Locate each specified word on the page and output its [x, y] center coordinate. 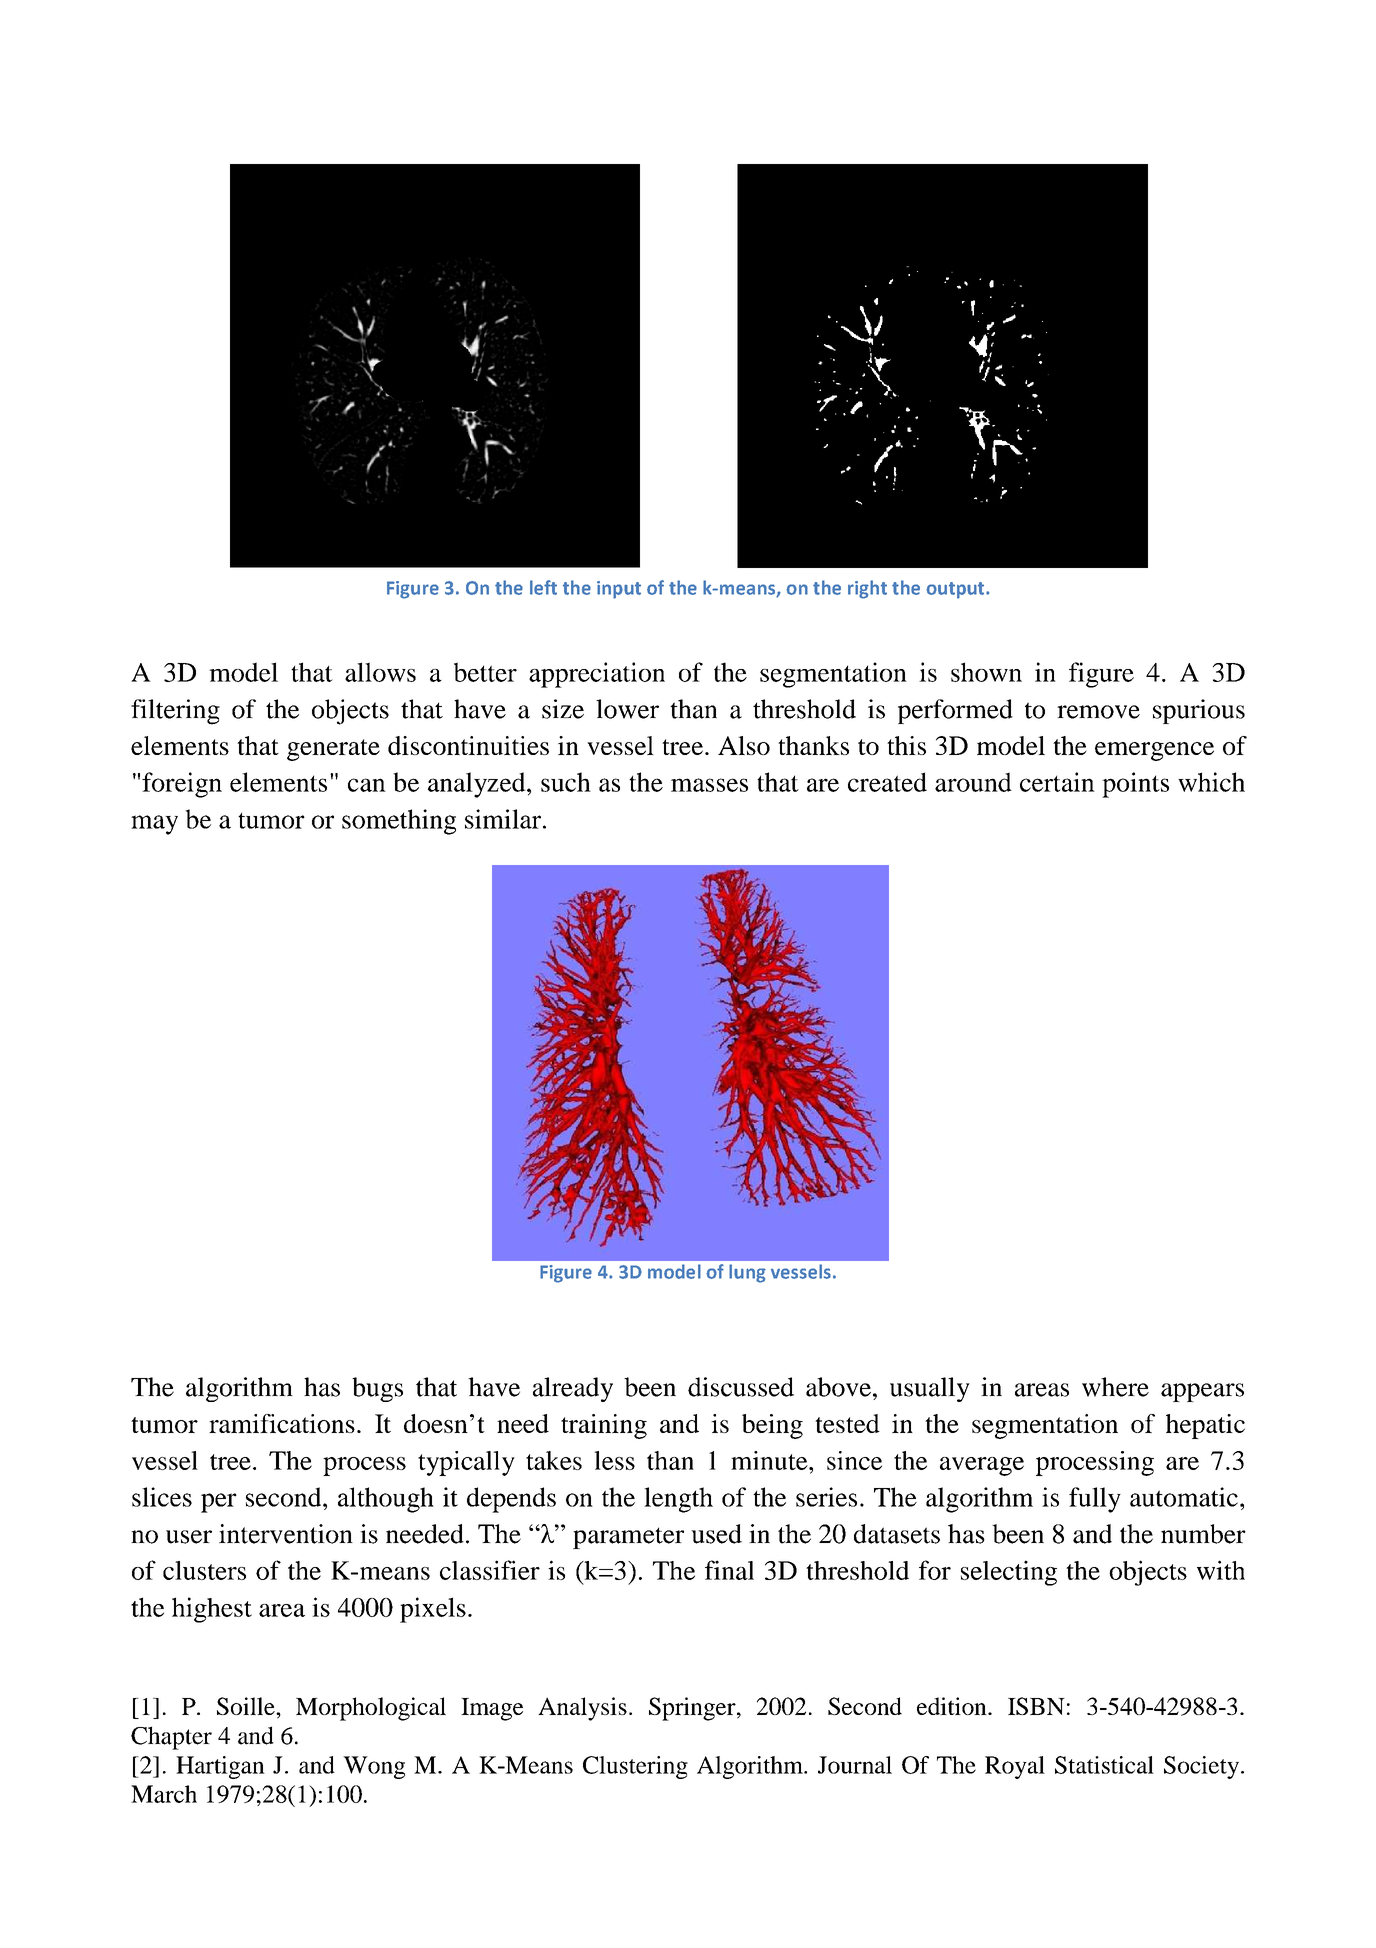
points [1135, 785]
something [399, 822]
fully [1095, 1500]
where [1115, 1387]
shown [986, 672]
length [678, 1500]
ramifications [282, 1423]
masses [709, 785]
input [619, 590]
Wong [374, 1767]
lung [747, 1273]
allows [380, 672]
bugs [377, 1389]
